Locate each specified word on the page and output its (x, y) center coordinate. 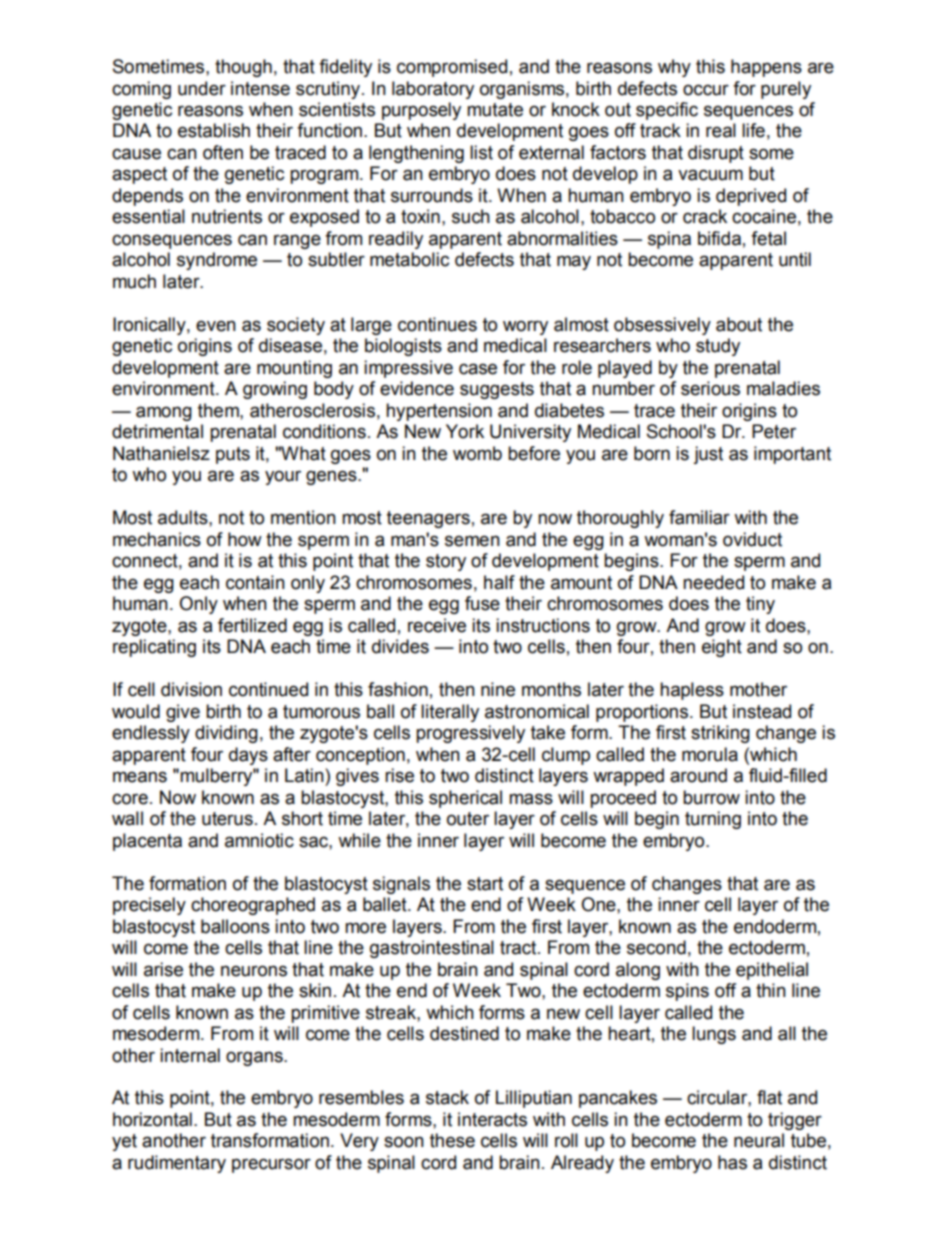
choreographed (253, 906)
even (216, 326)
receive (437, 625)
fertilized (252, 625)
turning (713, 820)
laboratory (433, 90)
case (478, 369)
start (485, 884)
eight (722, 648)
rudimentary (177, 1164)
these (452, 1140)
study (718, 347)
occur (706, 90)
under (202, 88)
